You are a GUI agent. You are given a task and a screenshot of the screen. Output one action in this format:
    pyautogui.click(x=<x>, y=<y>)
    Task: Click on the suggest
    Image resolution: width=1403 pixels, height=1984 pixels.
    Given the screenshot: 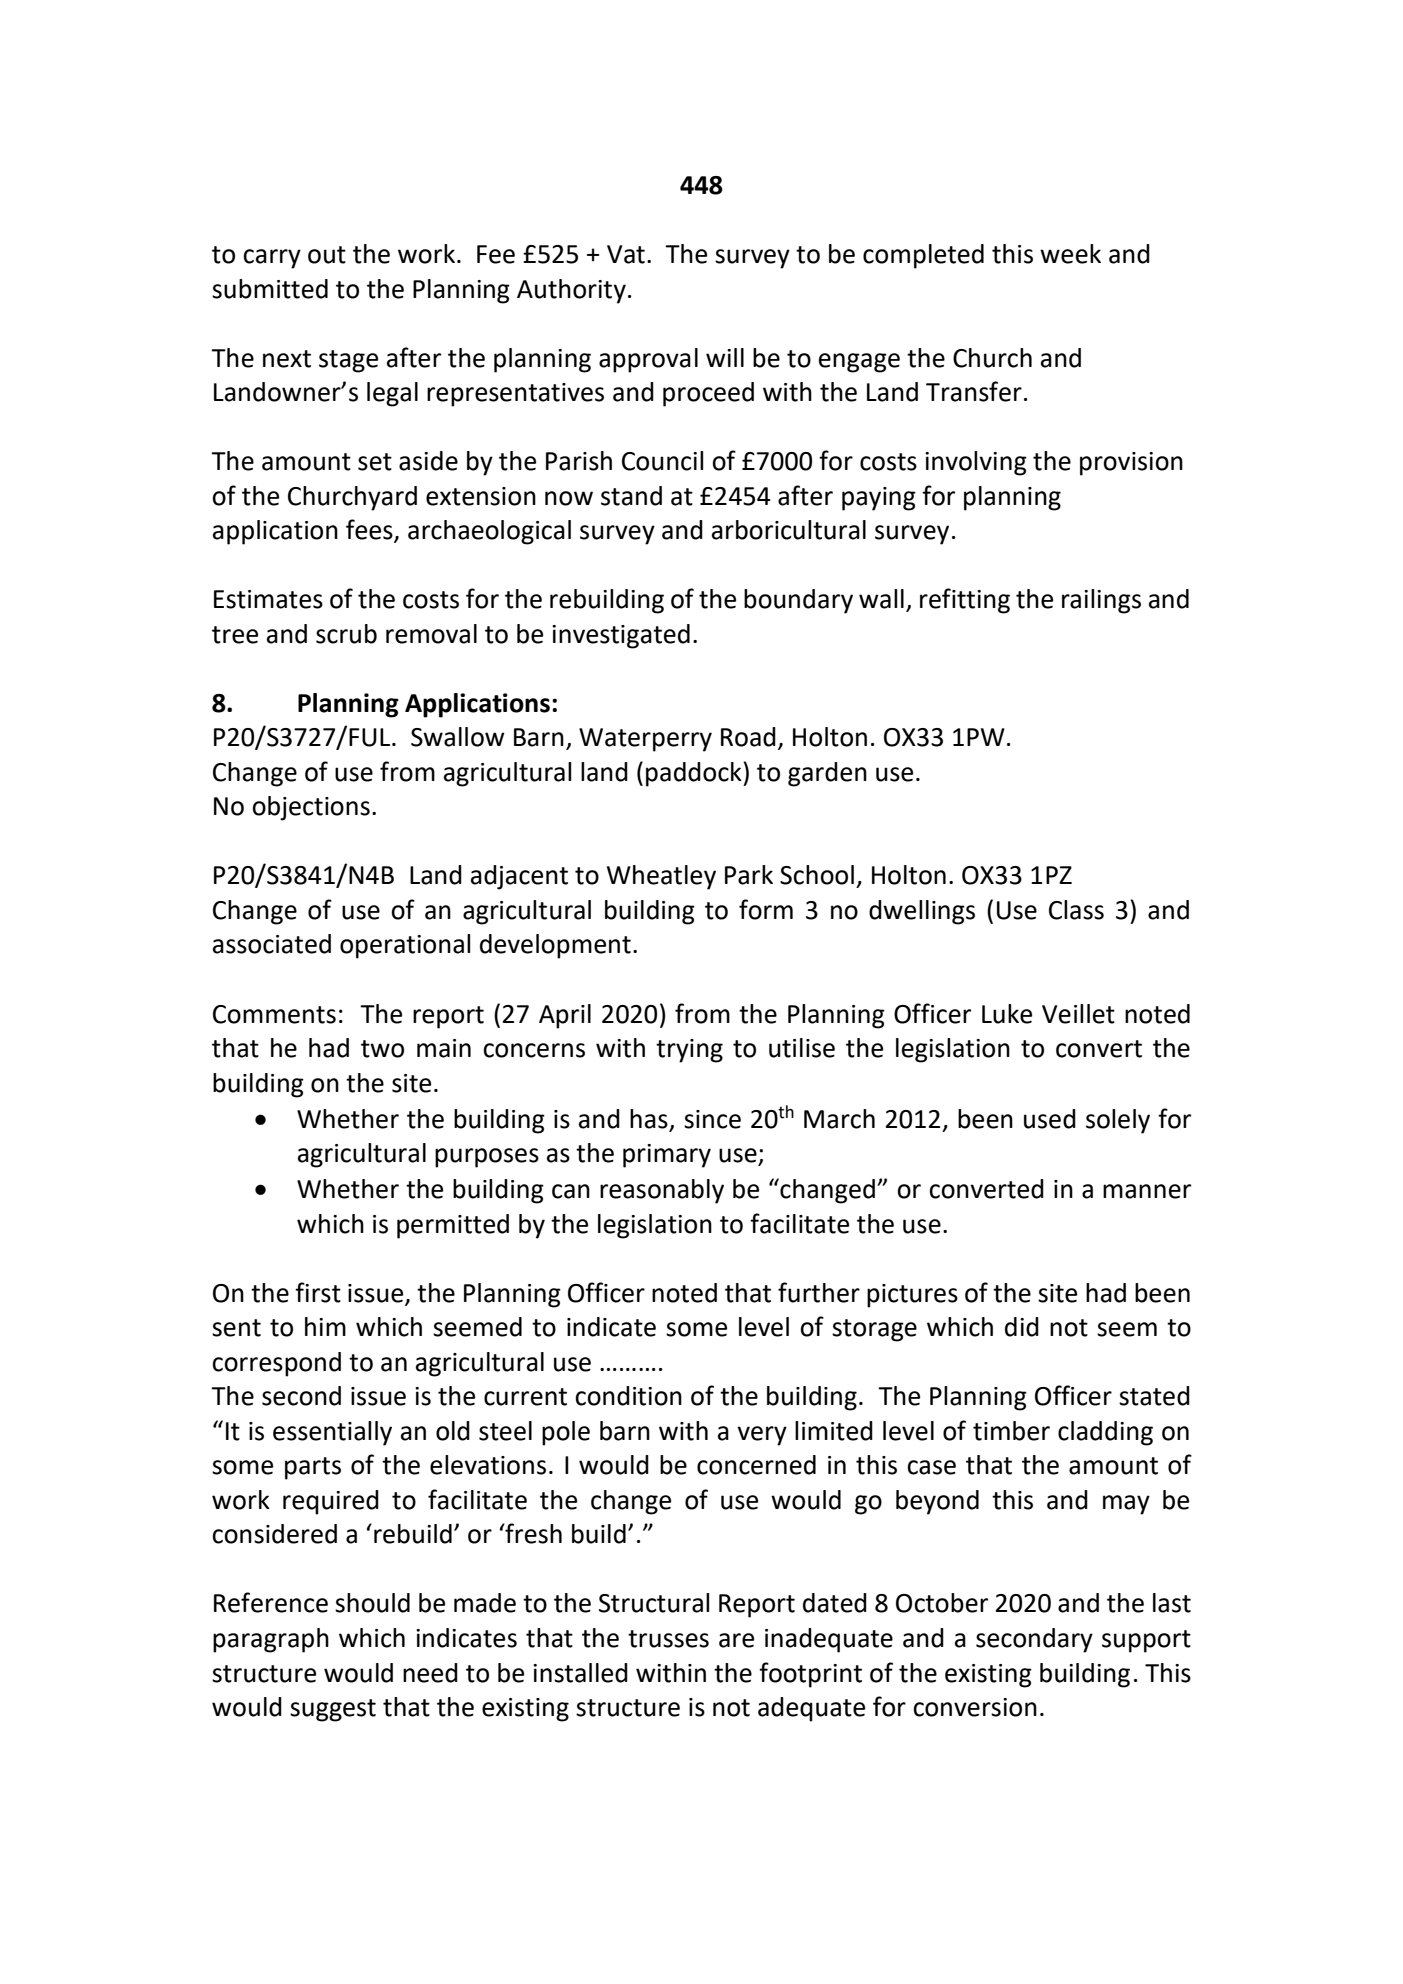 What is the action you would take?
    pyautogui.click(x=333, y=1710)
